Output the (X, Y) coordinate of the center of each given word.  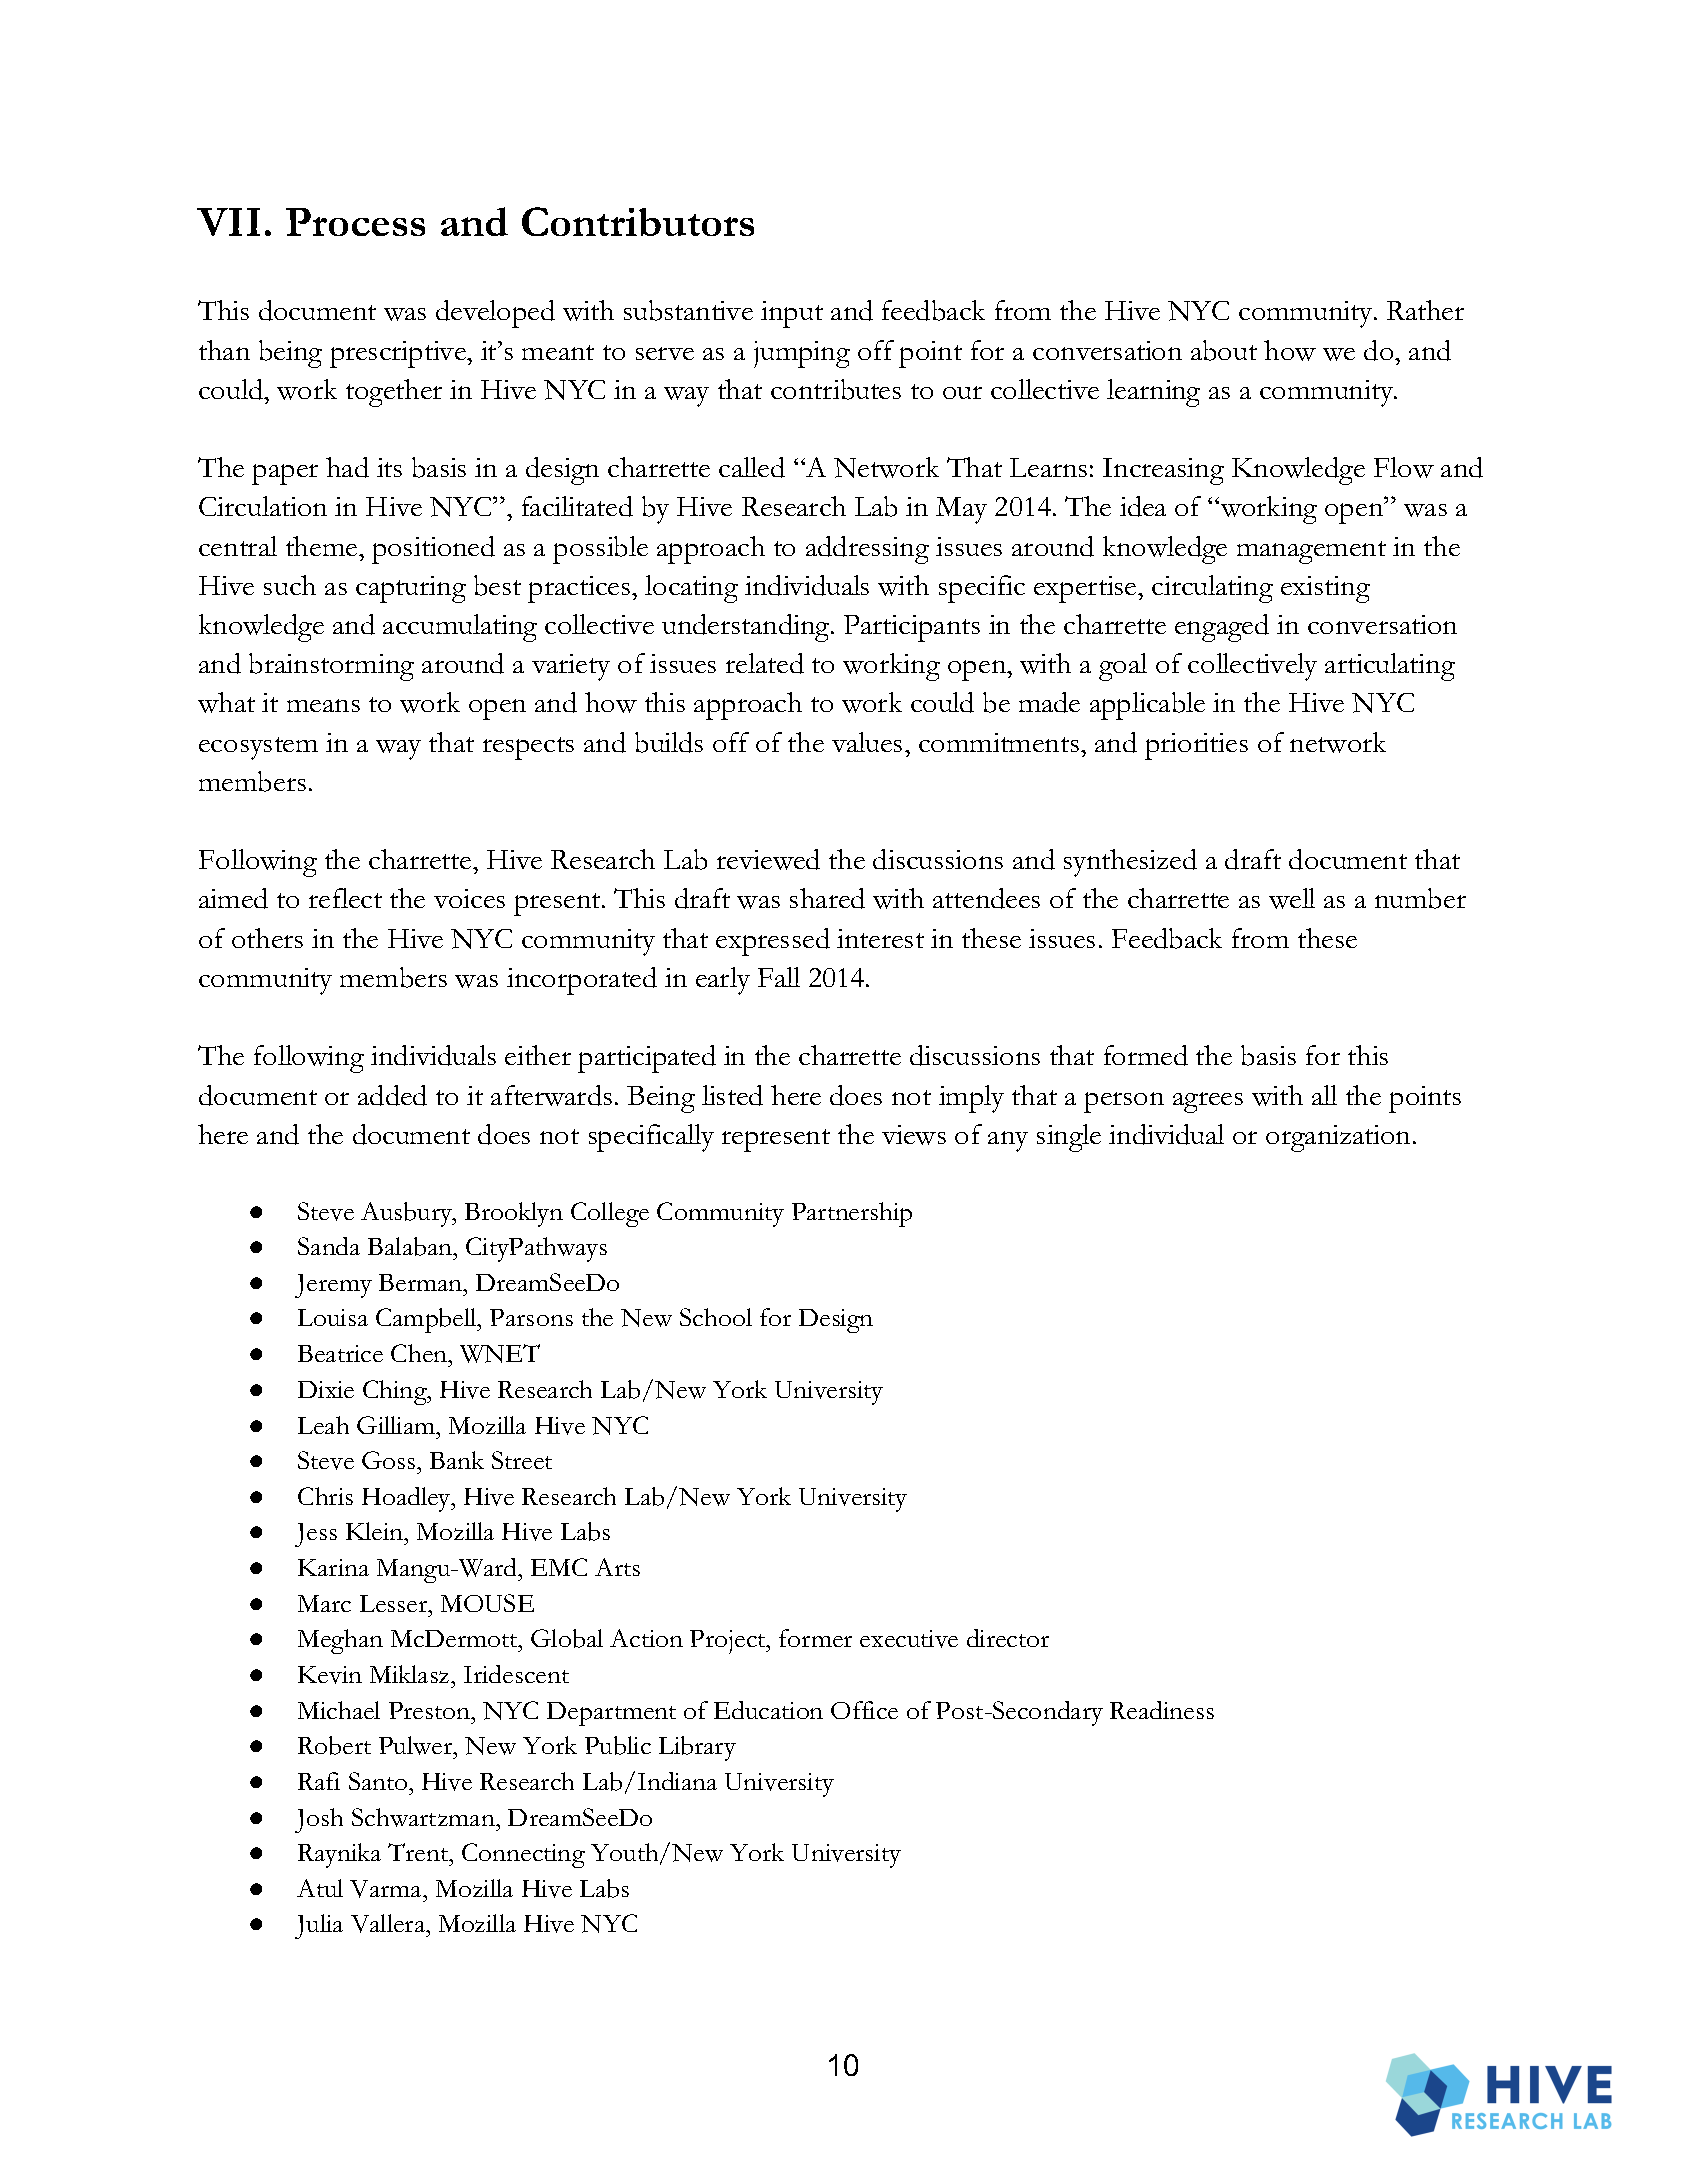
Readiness (1162, 1710)
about (1224, 350)
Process (355, 222)
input (792, 314)
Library (697, 1748)
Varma (387, 1889)
